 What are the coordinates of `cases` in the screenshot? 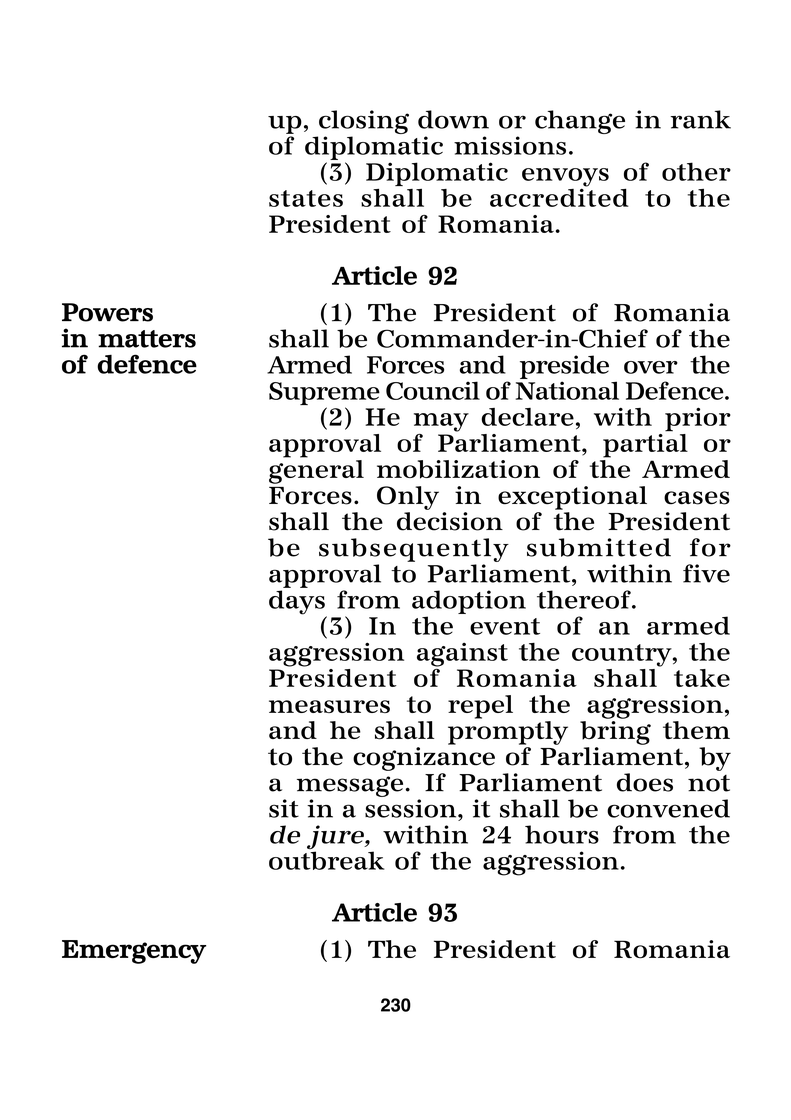 It's located at (697, 498).
